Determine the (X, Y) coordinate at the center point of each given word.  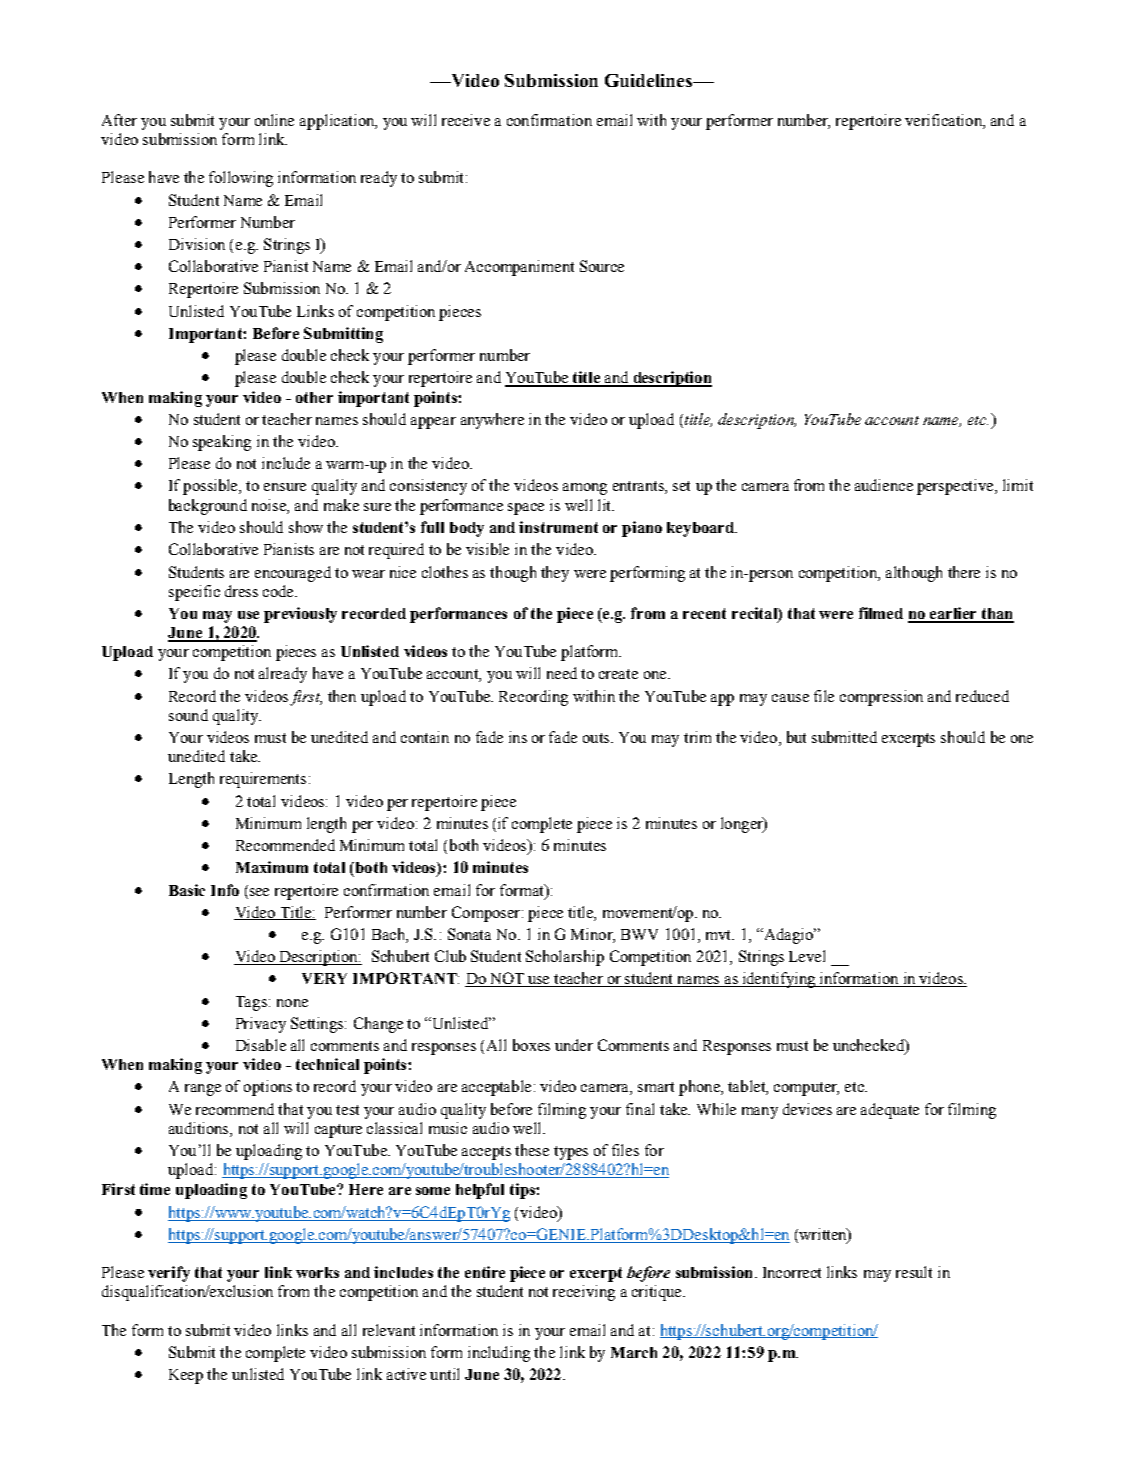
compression (881, 698)
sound (188, 715)
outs (597, 738)
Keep (186, 1376)
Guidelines (650, 80)
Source (602, 266)
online (274, 120)
